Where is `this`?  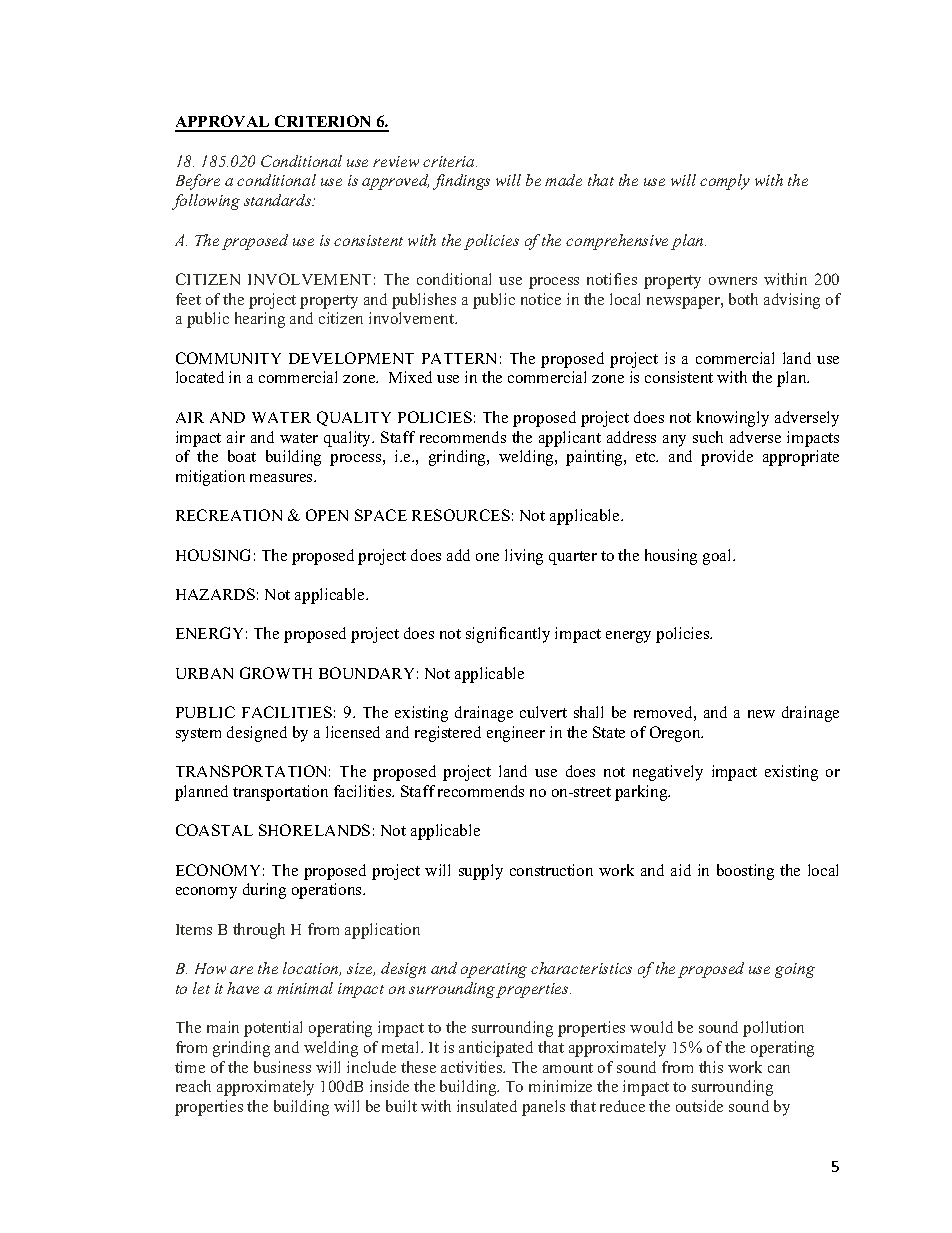
this is located at coordinates (711, 1067).
